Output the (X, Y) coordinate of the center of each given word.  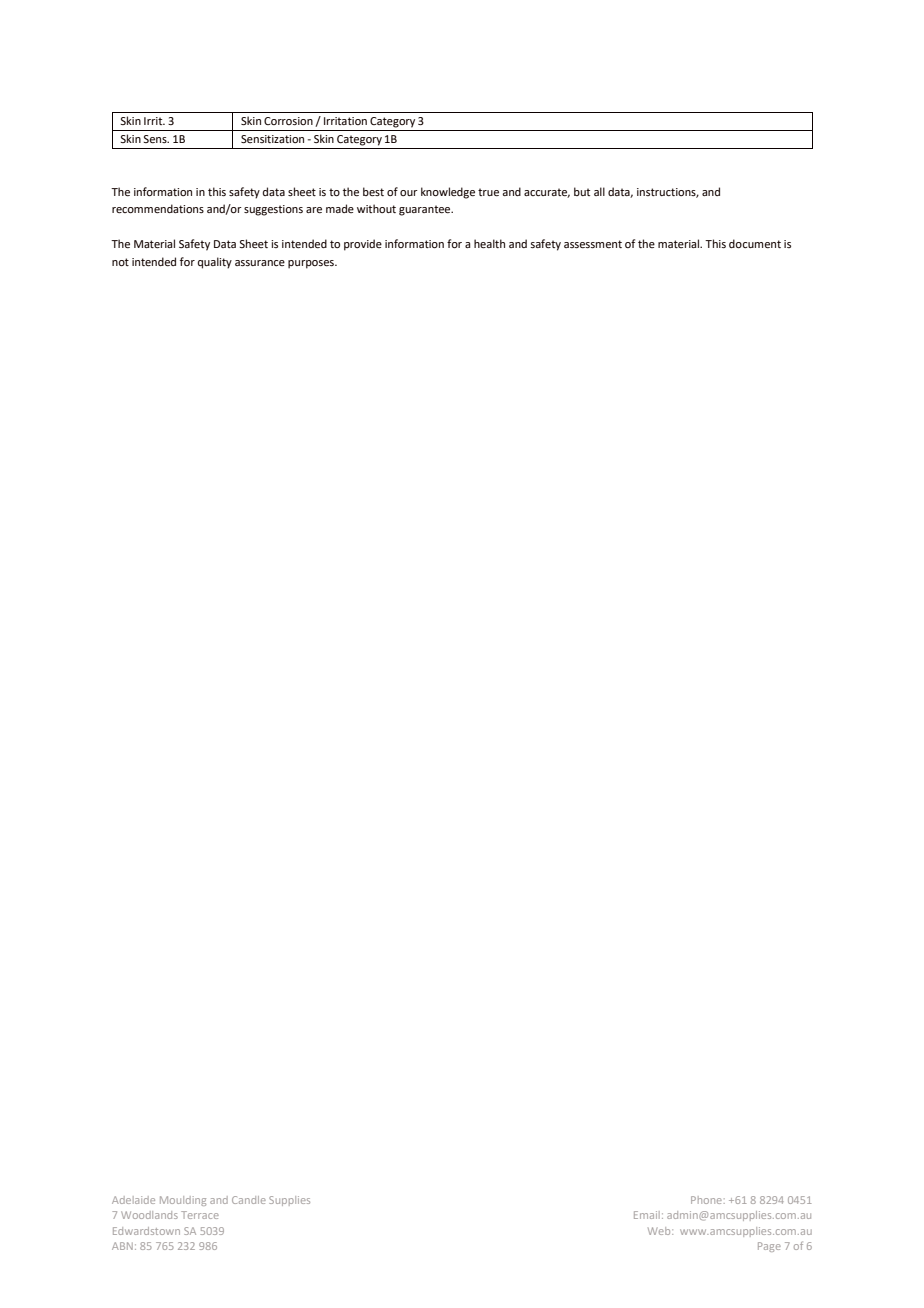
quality (215, 263)
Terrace (200, 1215)
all (599, 191)
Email (647, 1215)
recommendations (158, 208)
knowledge (448, 193)
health (489, 243)
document (755, 243)
